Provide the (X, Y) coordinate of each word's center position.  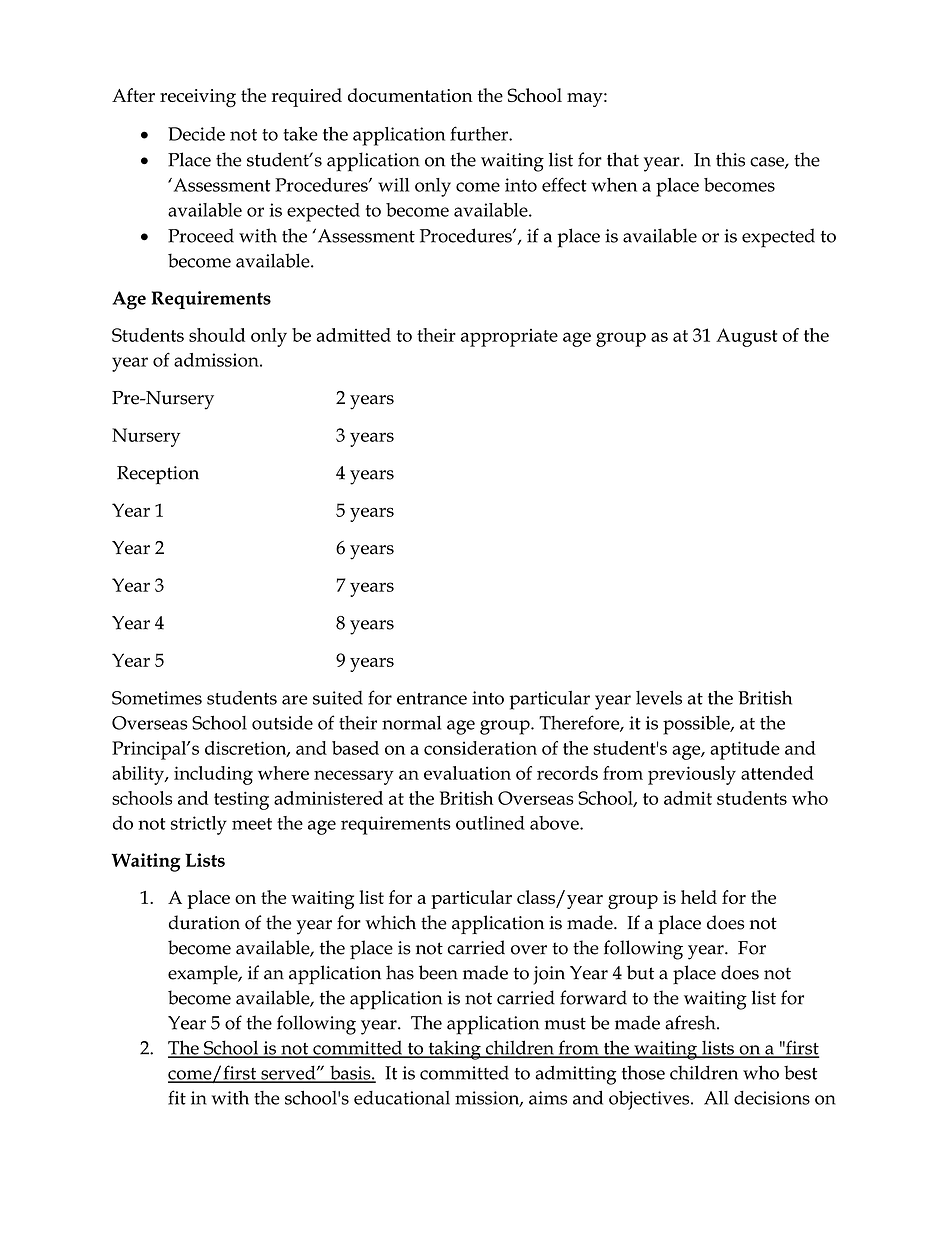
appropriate (509, 338)
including (213, 775)
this (730, 159)
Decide (196, 134)
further (480, 133)
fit (177, 1097)
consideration (480, 748)
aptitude (745, 750)
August (746, 337)
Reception (158, 475)
